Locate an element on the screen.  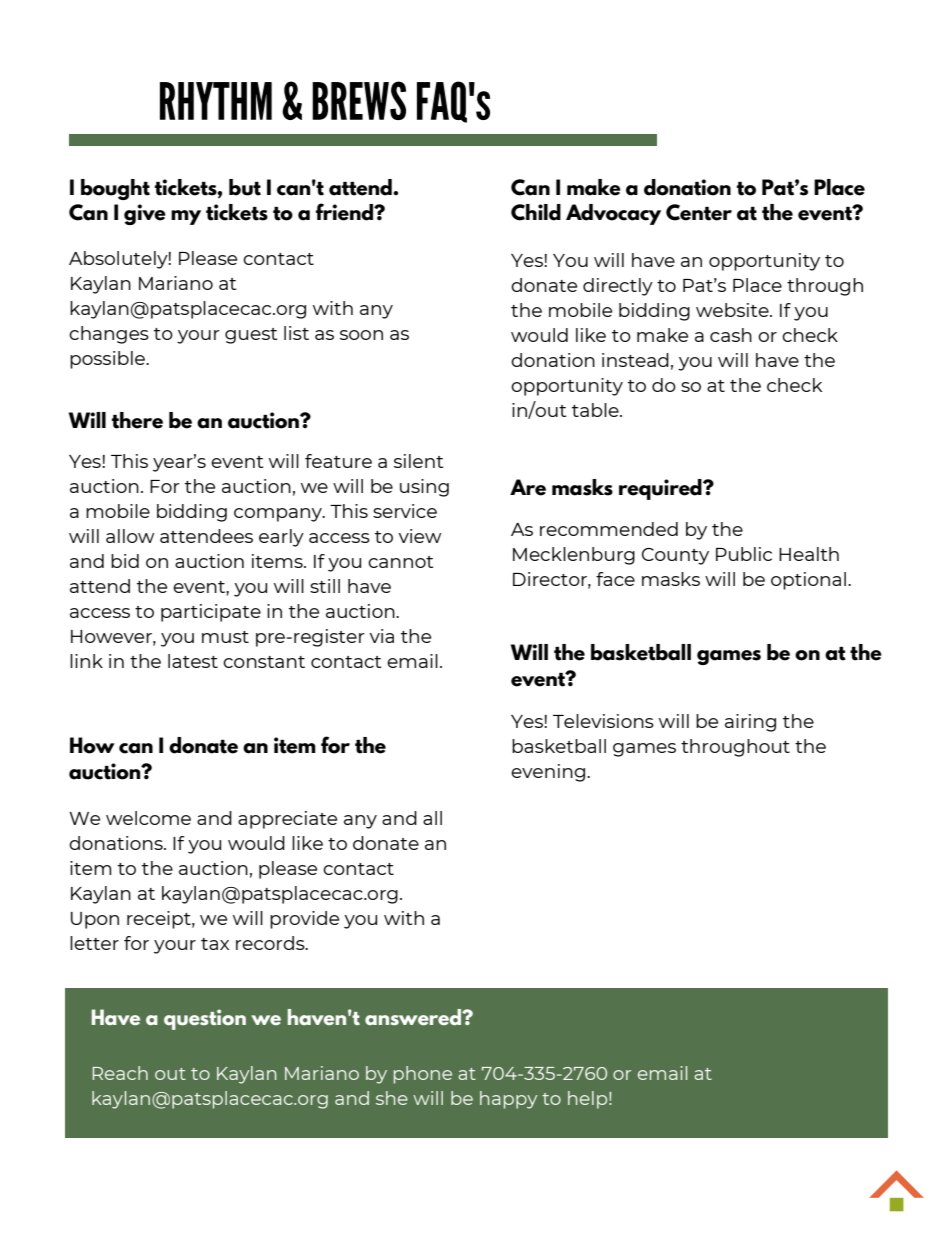
Center is located at coordinates (699, 212).
